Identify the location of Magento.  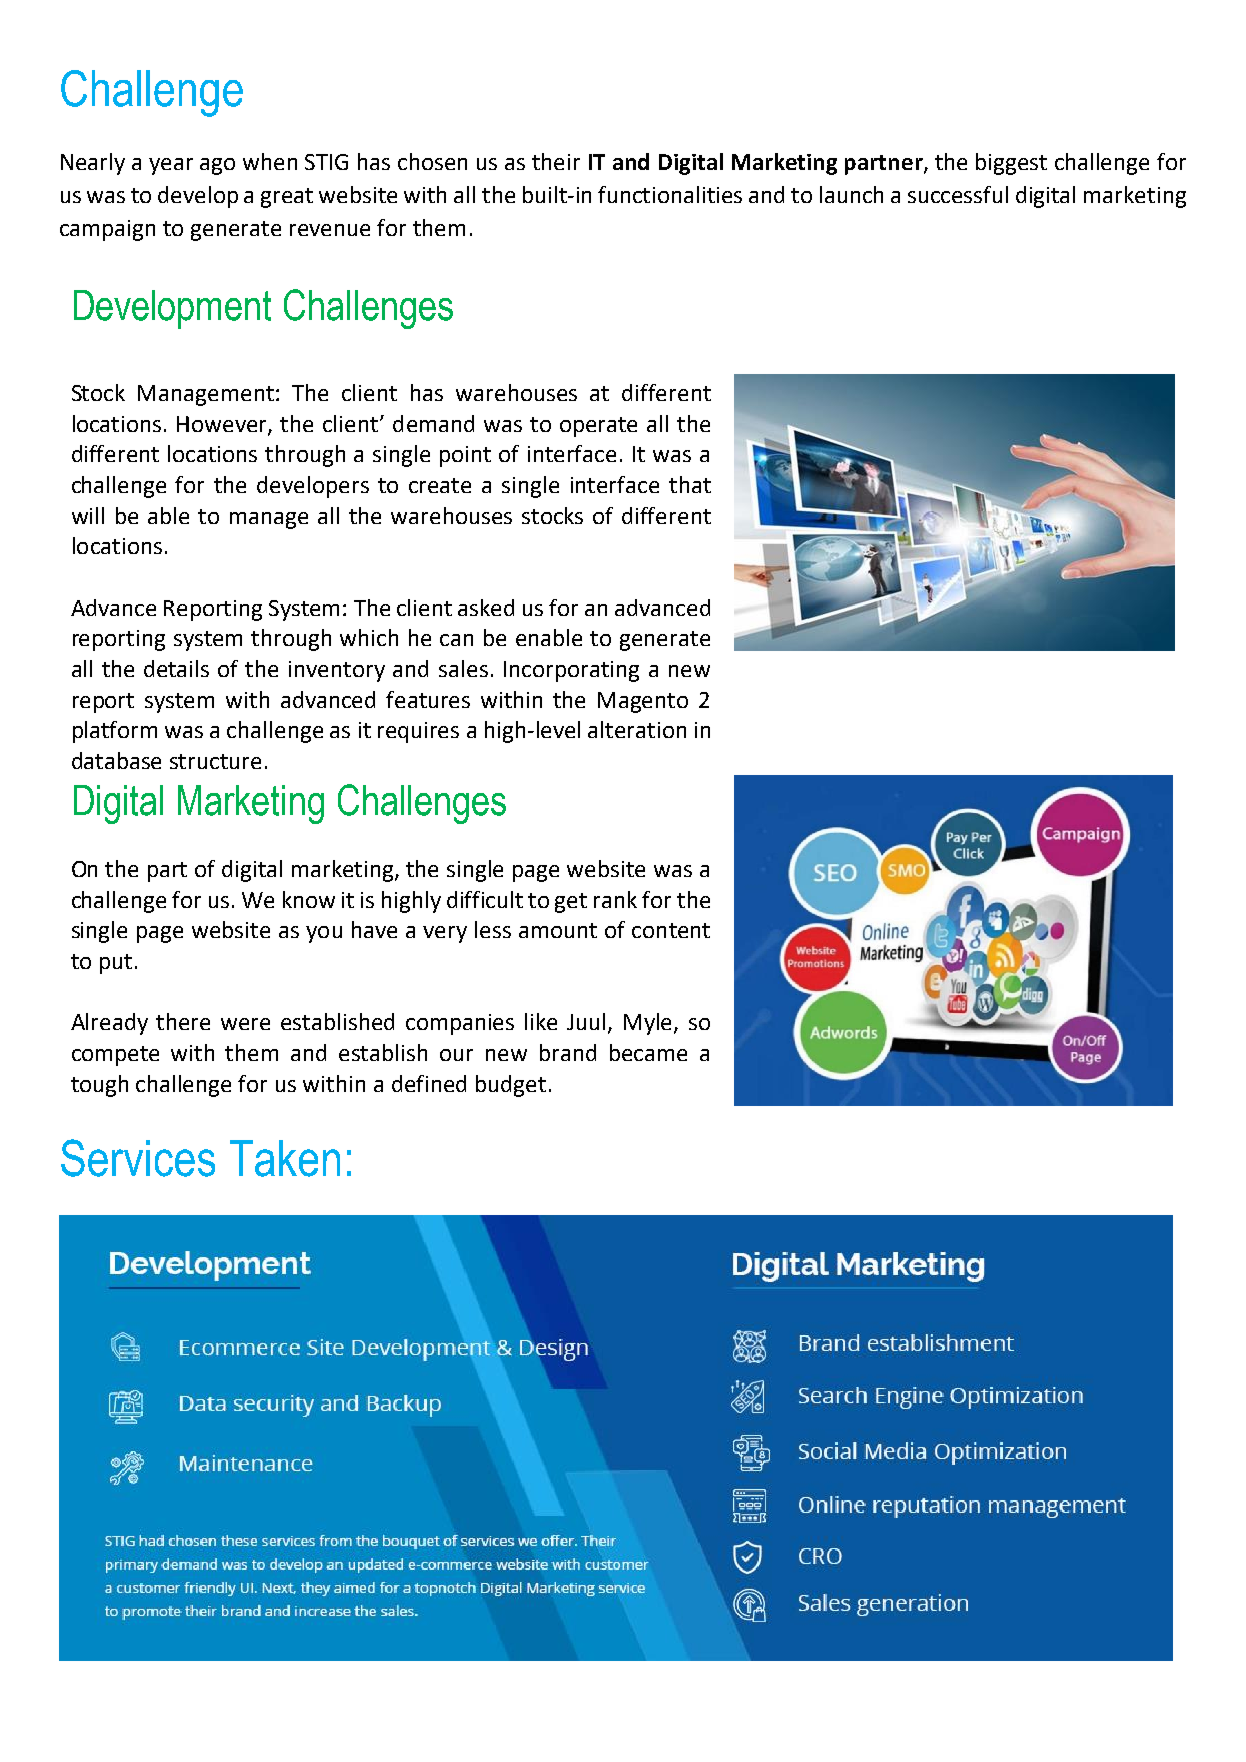
(643, 702).
